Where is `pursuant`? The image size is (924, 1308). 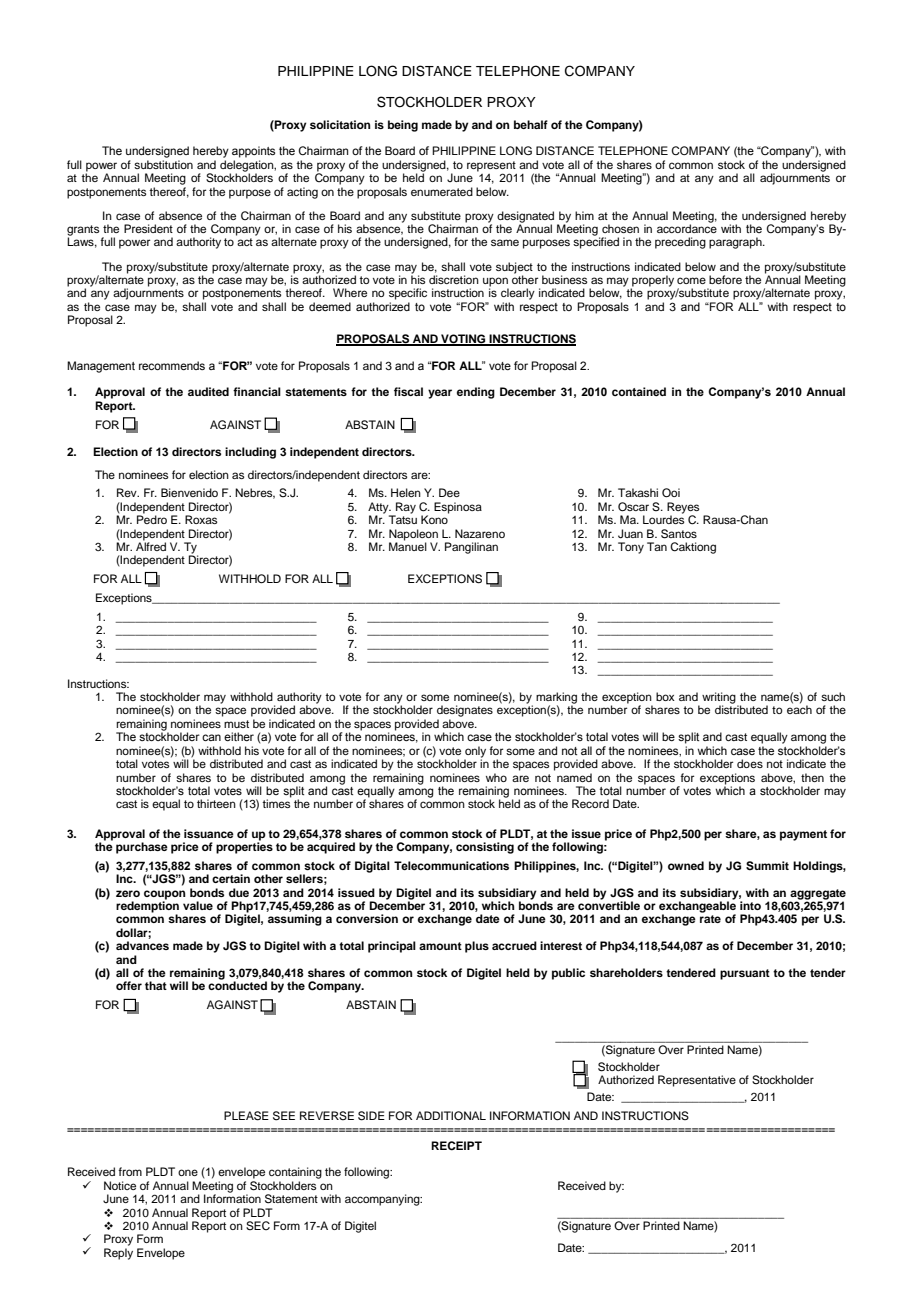
pursuant is located at coordinates (745, 974).
